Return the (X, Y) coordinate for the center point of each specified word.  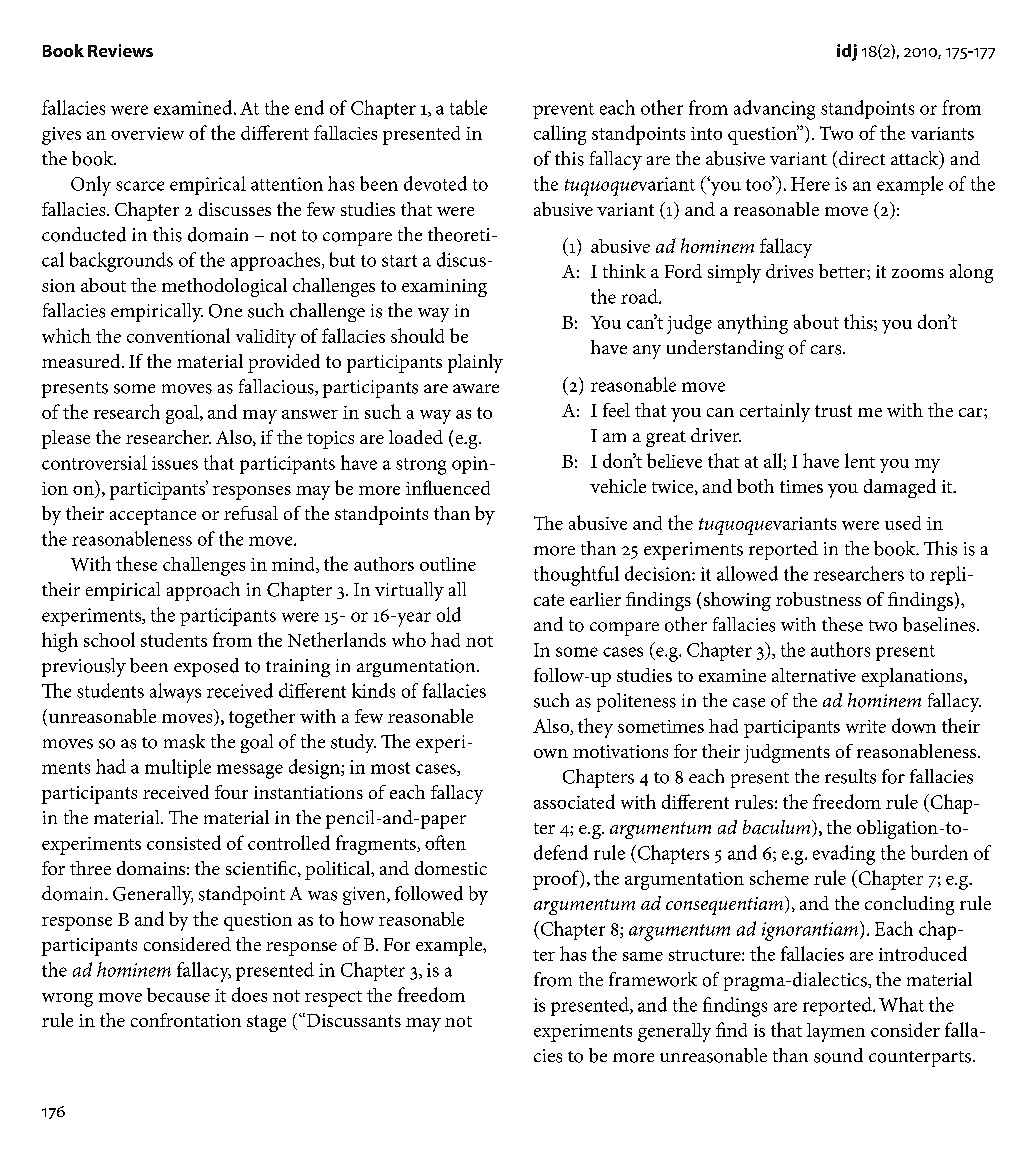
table (468, 107)
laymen (836, 1032)
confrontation (186, 1020)
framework (653, 979)
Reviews (120, 50)
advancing (774, 110)
